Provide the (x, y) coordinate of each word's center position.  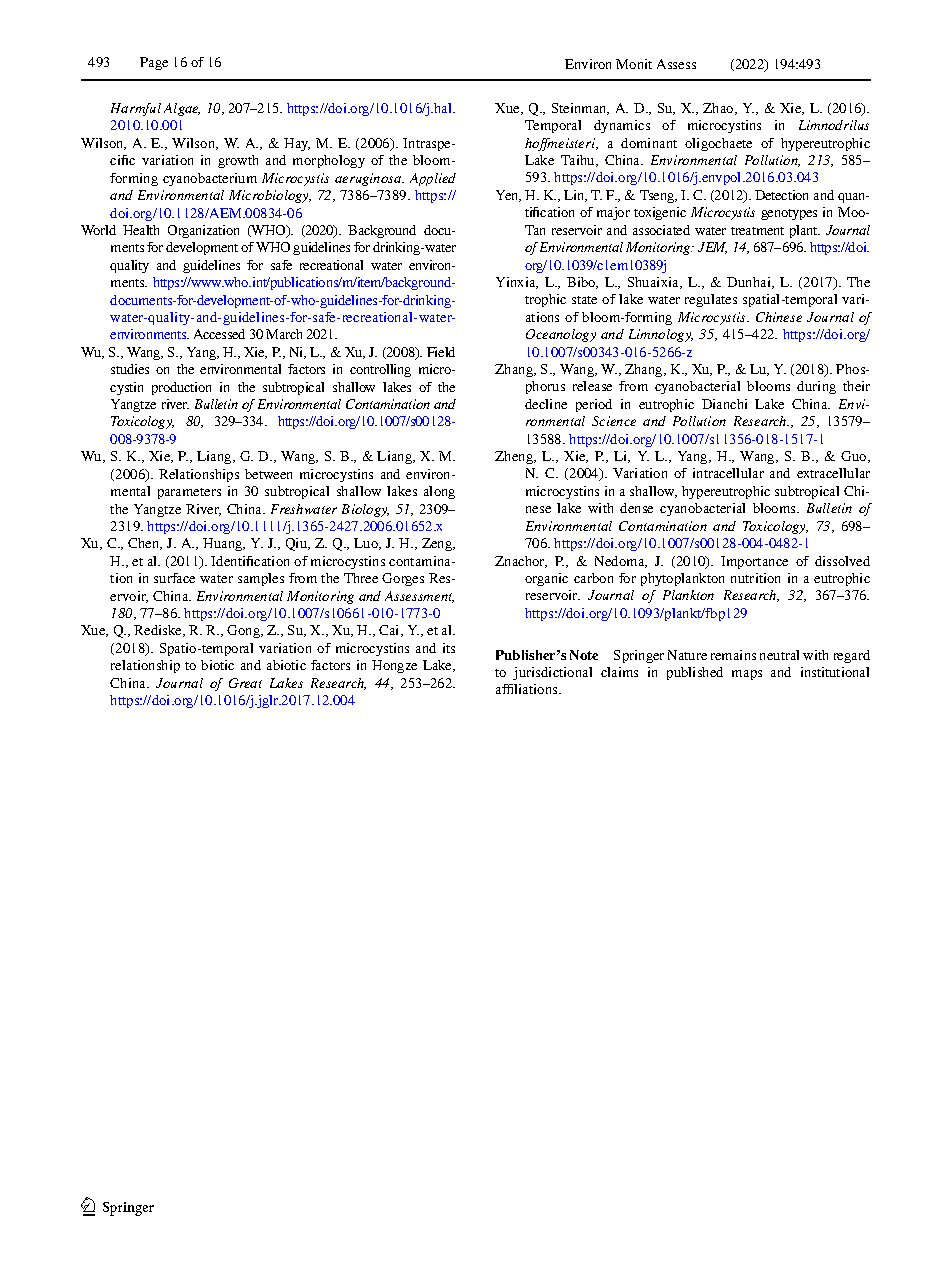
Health (141, 230)
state (584, 300)
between (268, 474)
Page (154, 63)
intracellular (728, 473)
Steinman (580, 109)
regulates (711, 300)
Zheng (515, 457)
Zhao (719, 109)
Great (245, 683)
